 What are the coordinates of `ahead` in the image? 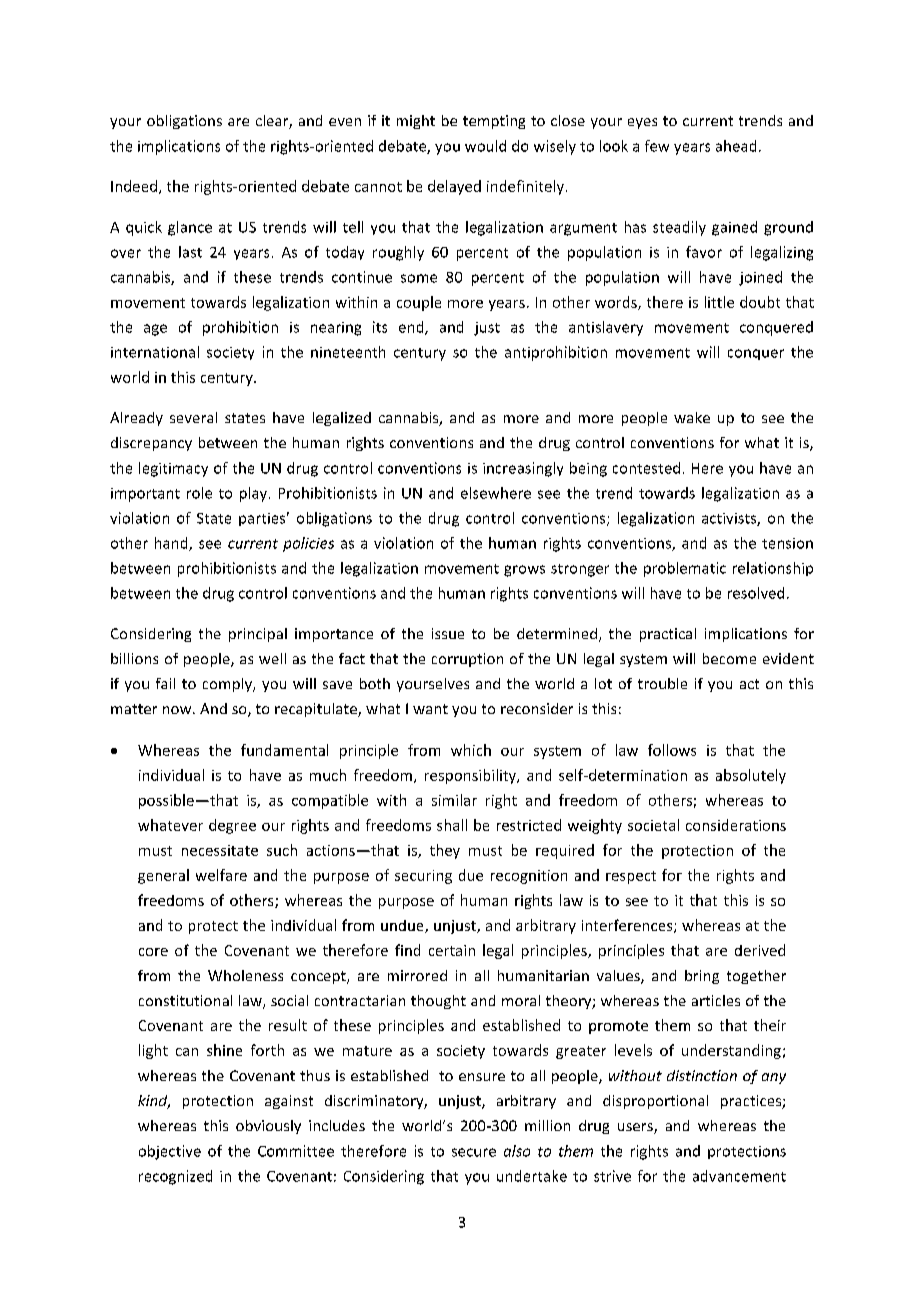 It's located at (736, 146).
